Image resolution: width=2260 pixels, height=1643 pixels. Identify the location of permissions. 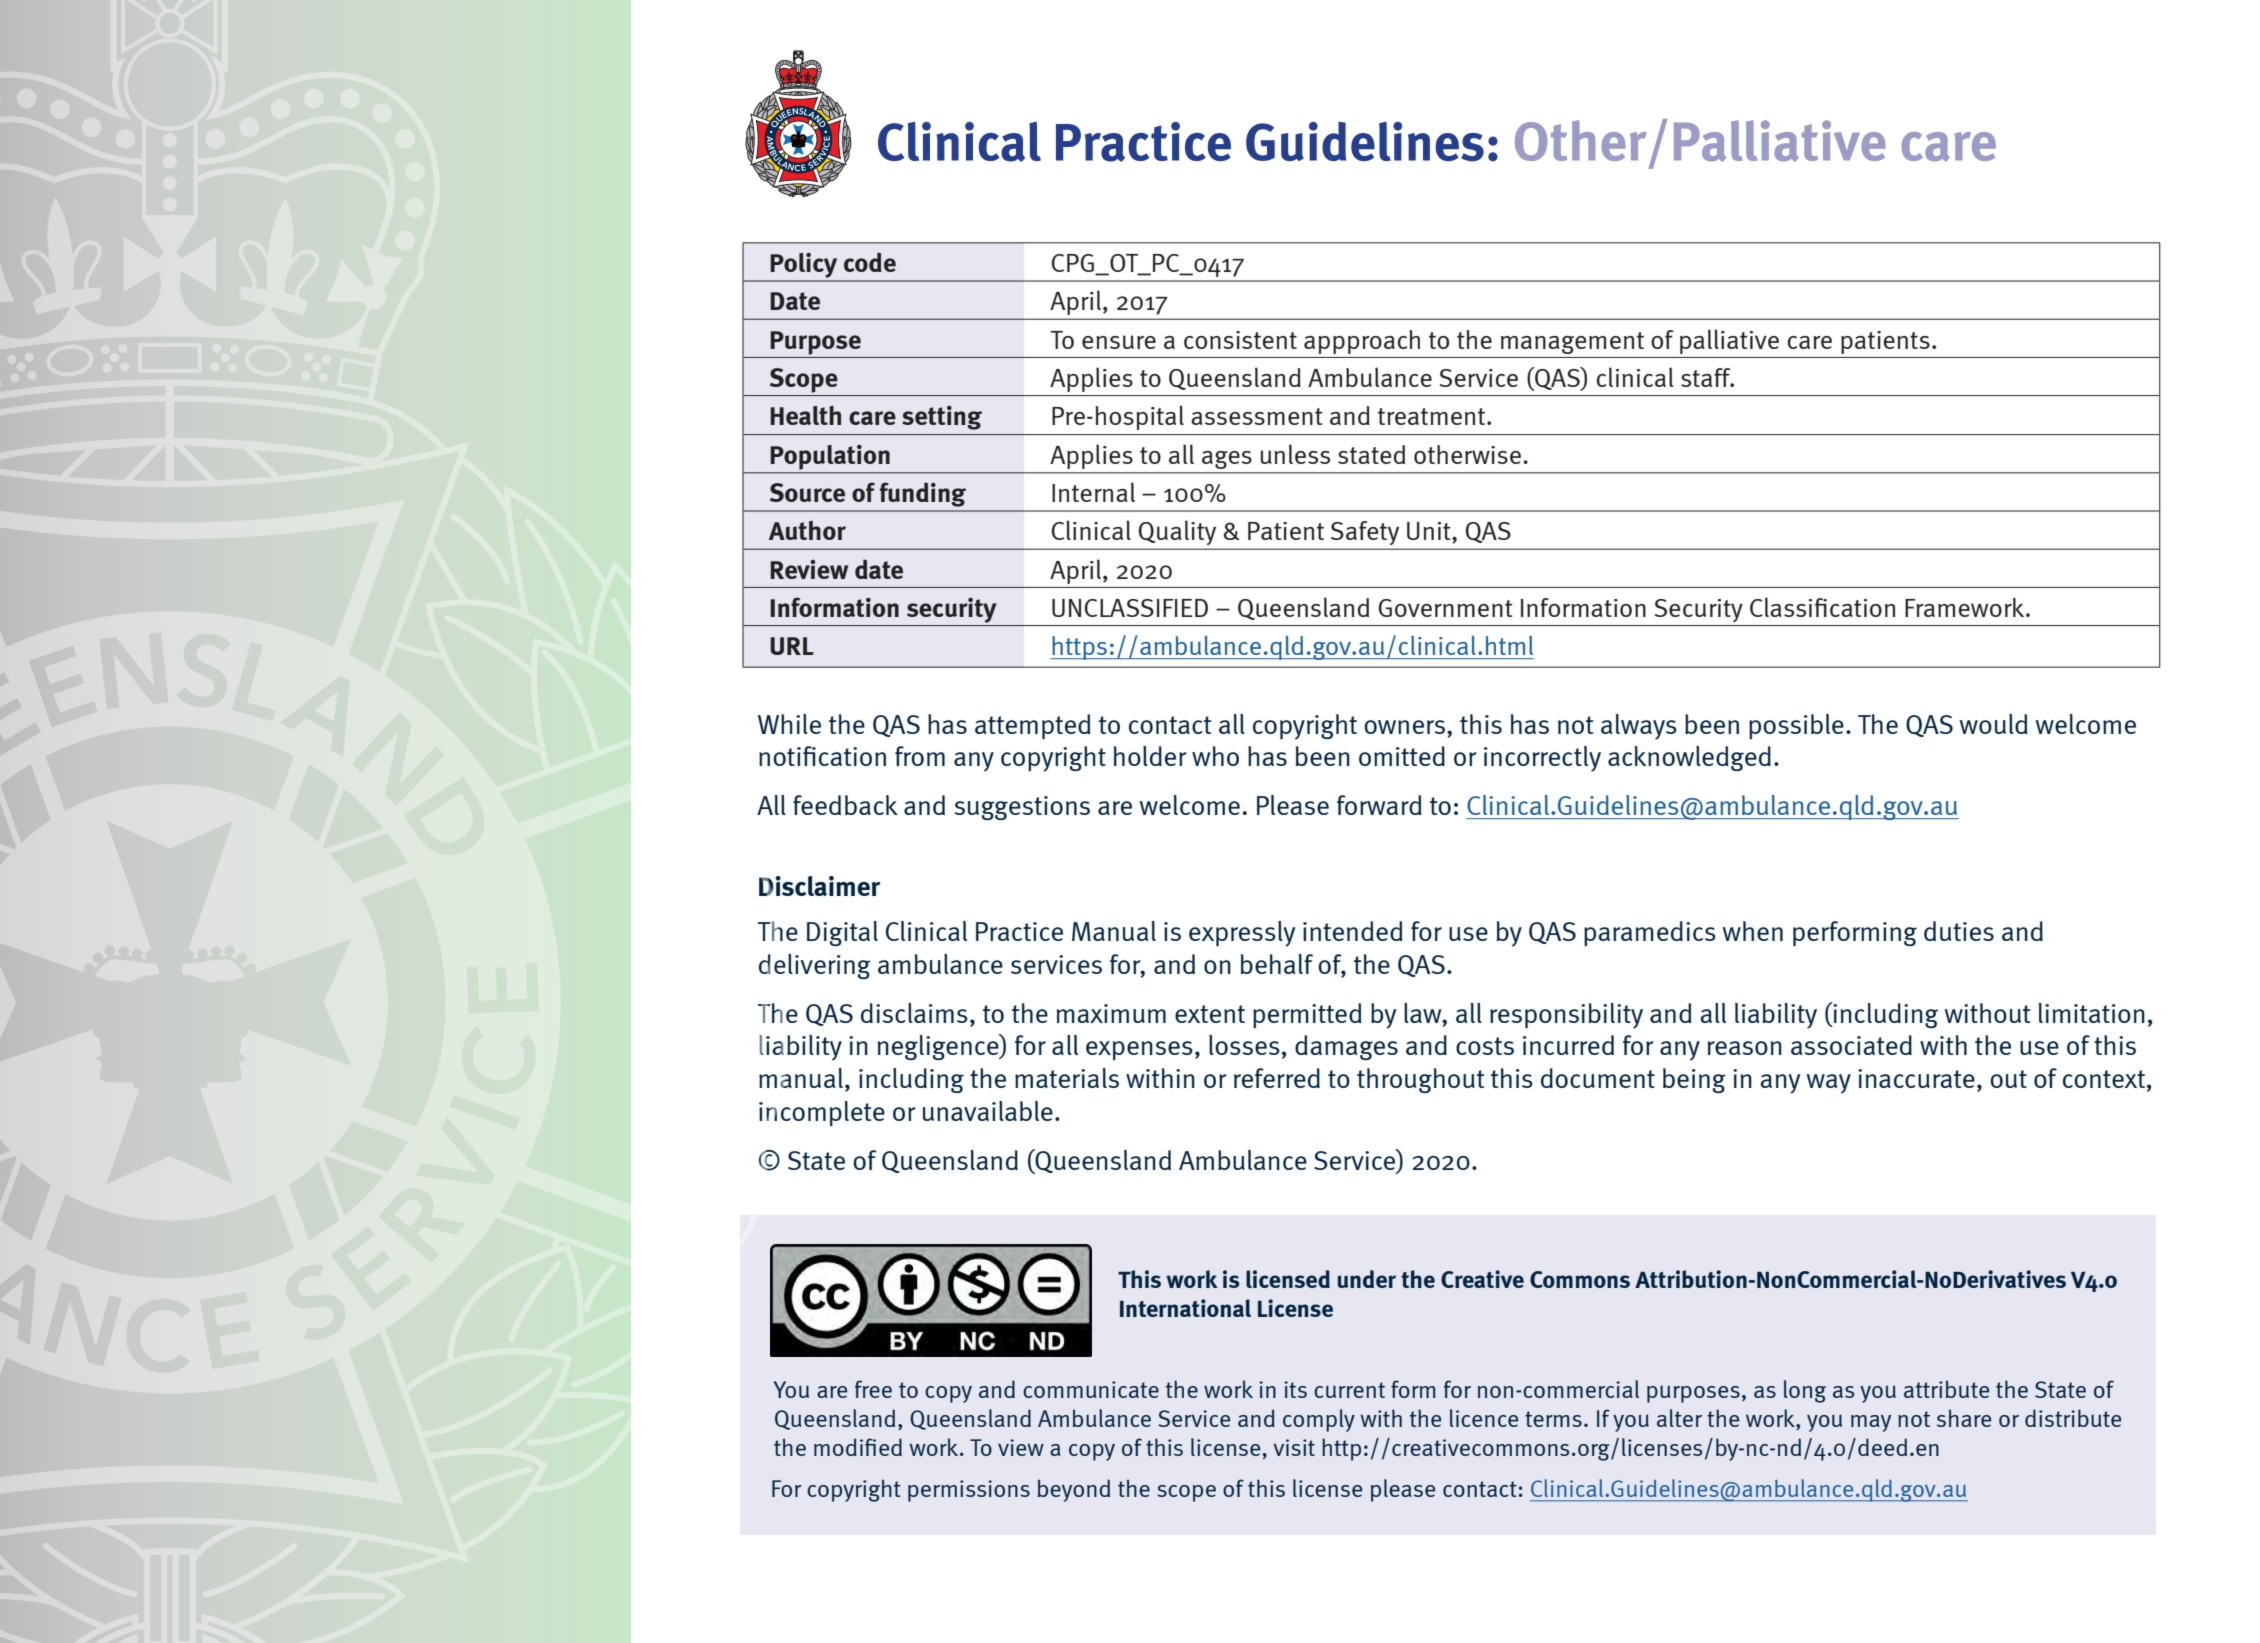
(969, 1491).
